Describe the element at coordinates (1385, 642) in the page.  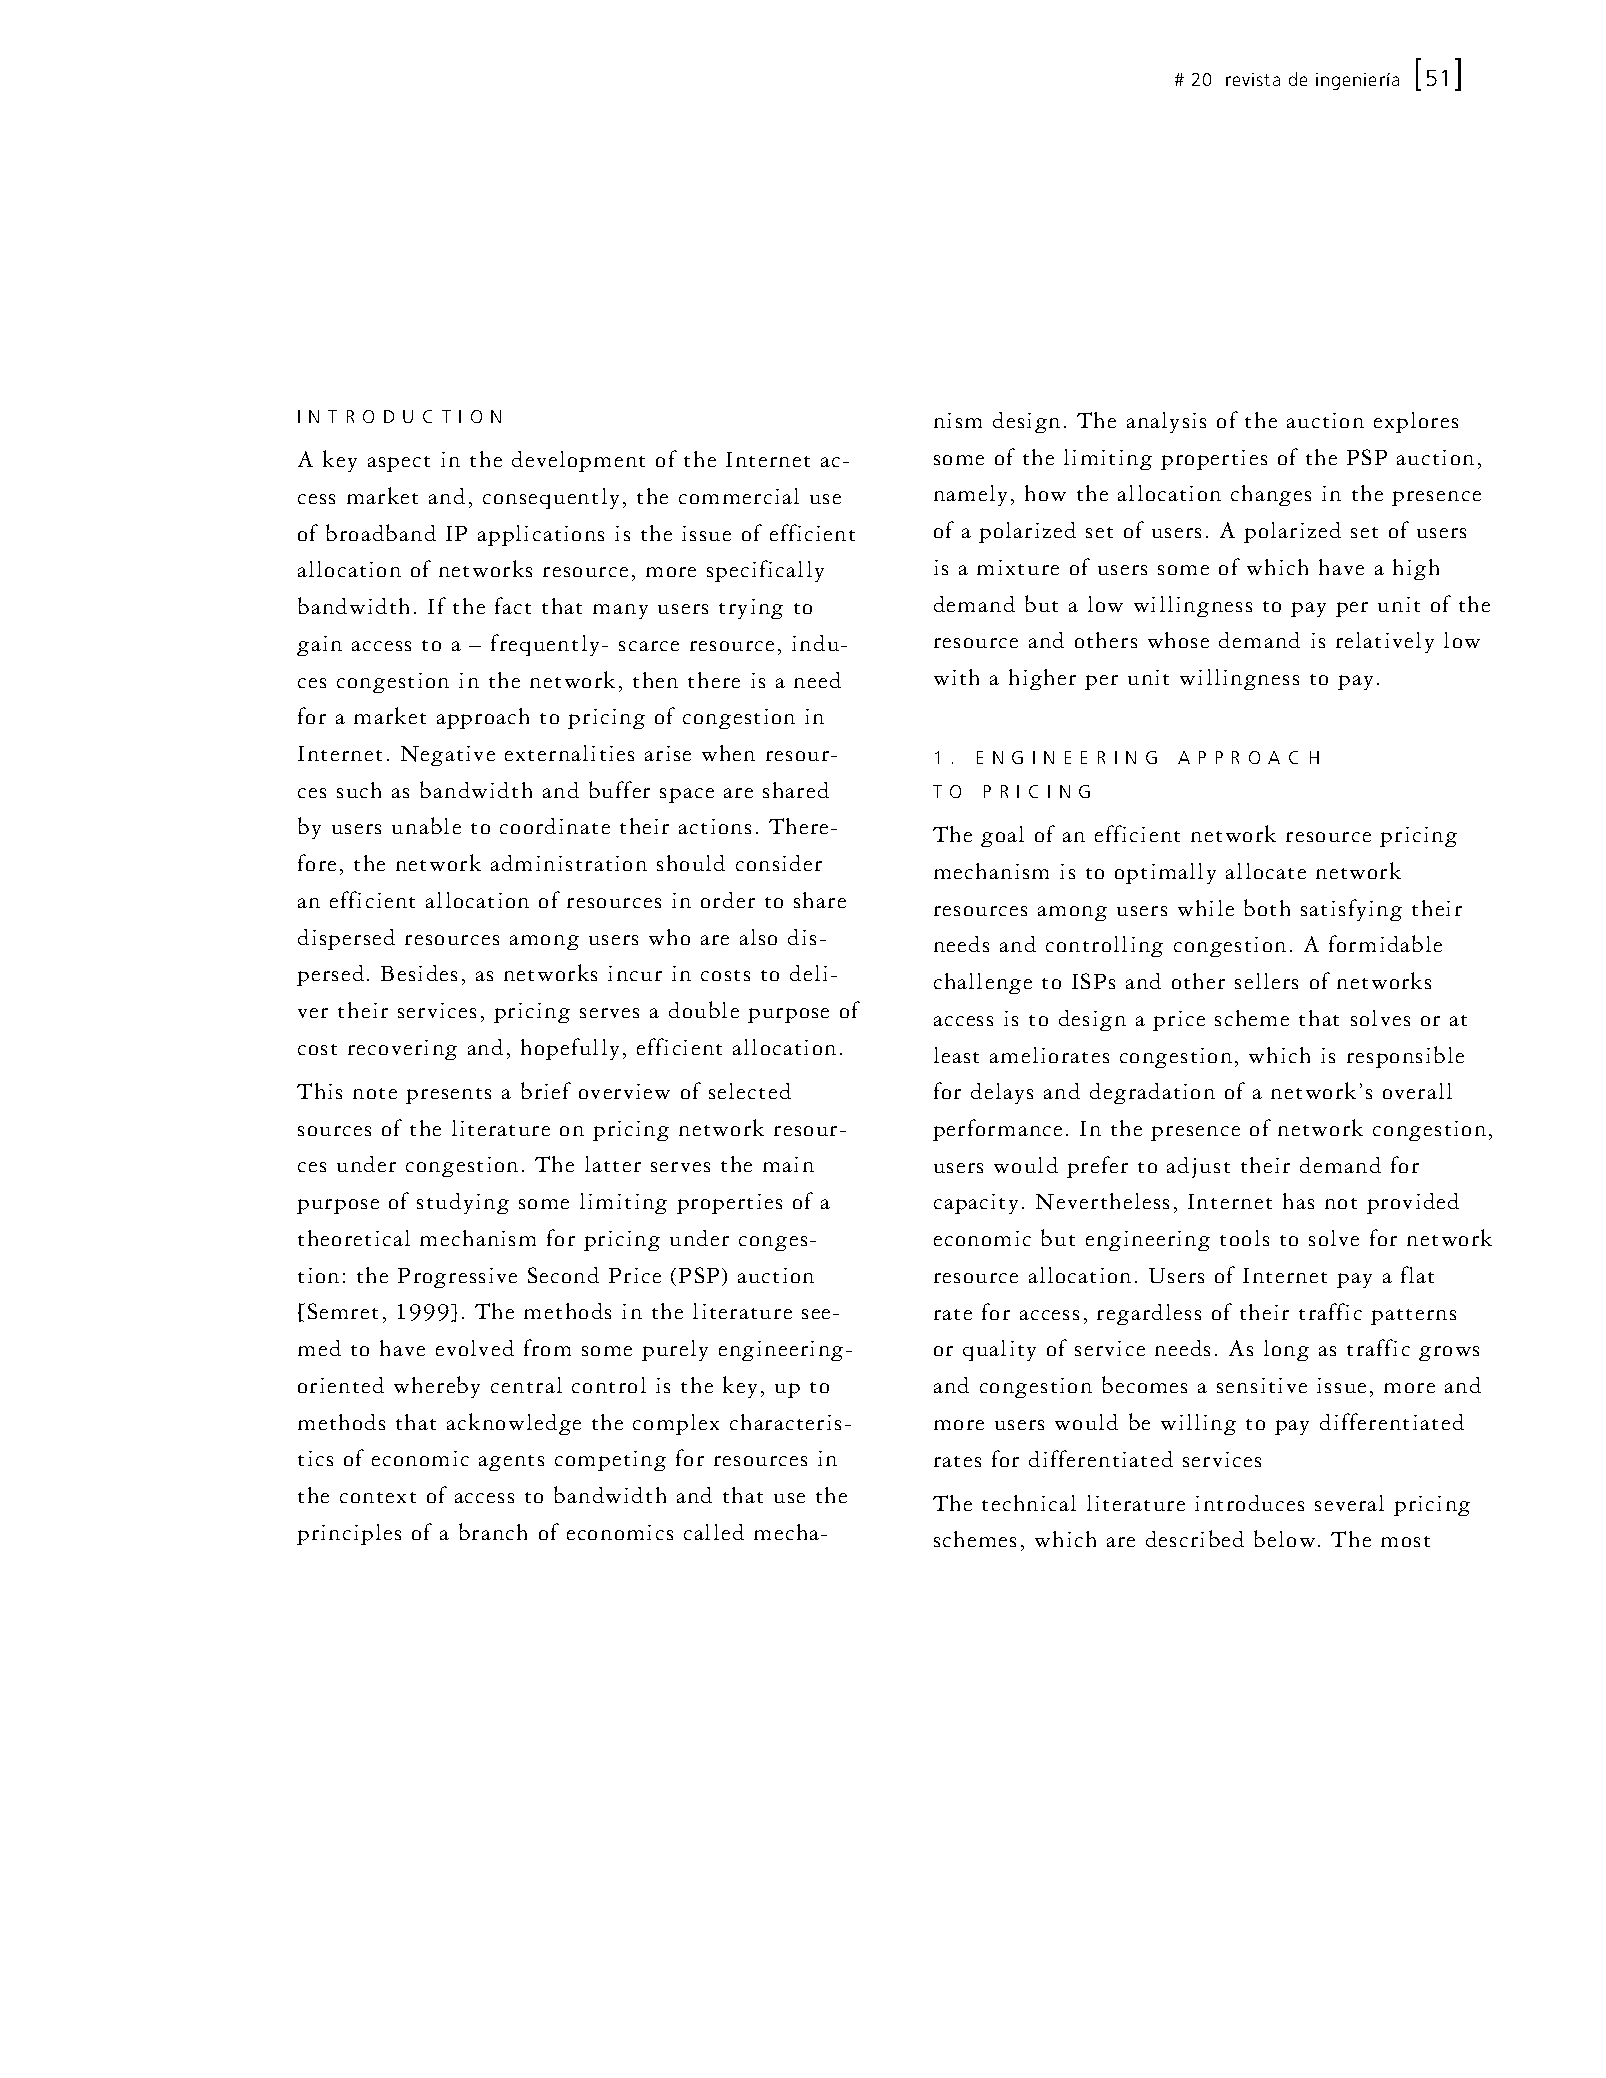
I see `relatively` at that location.
